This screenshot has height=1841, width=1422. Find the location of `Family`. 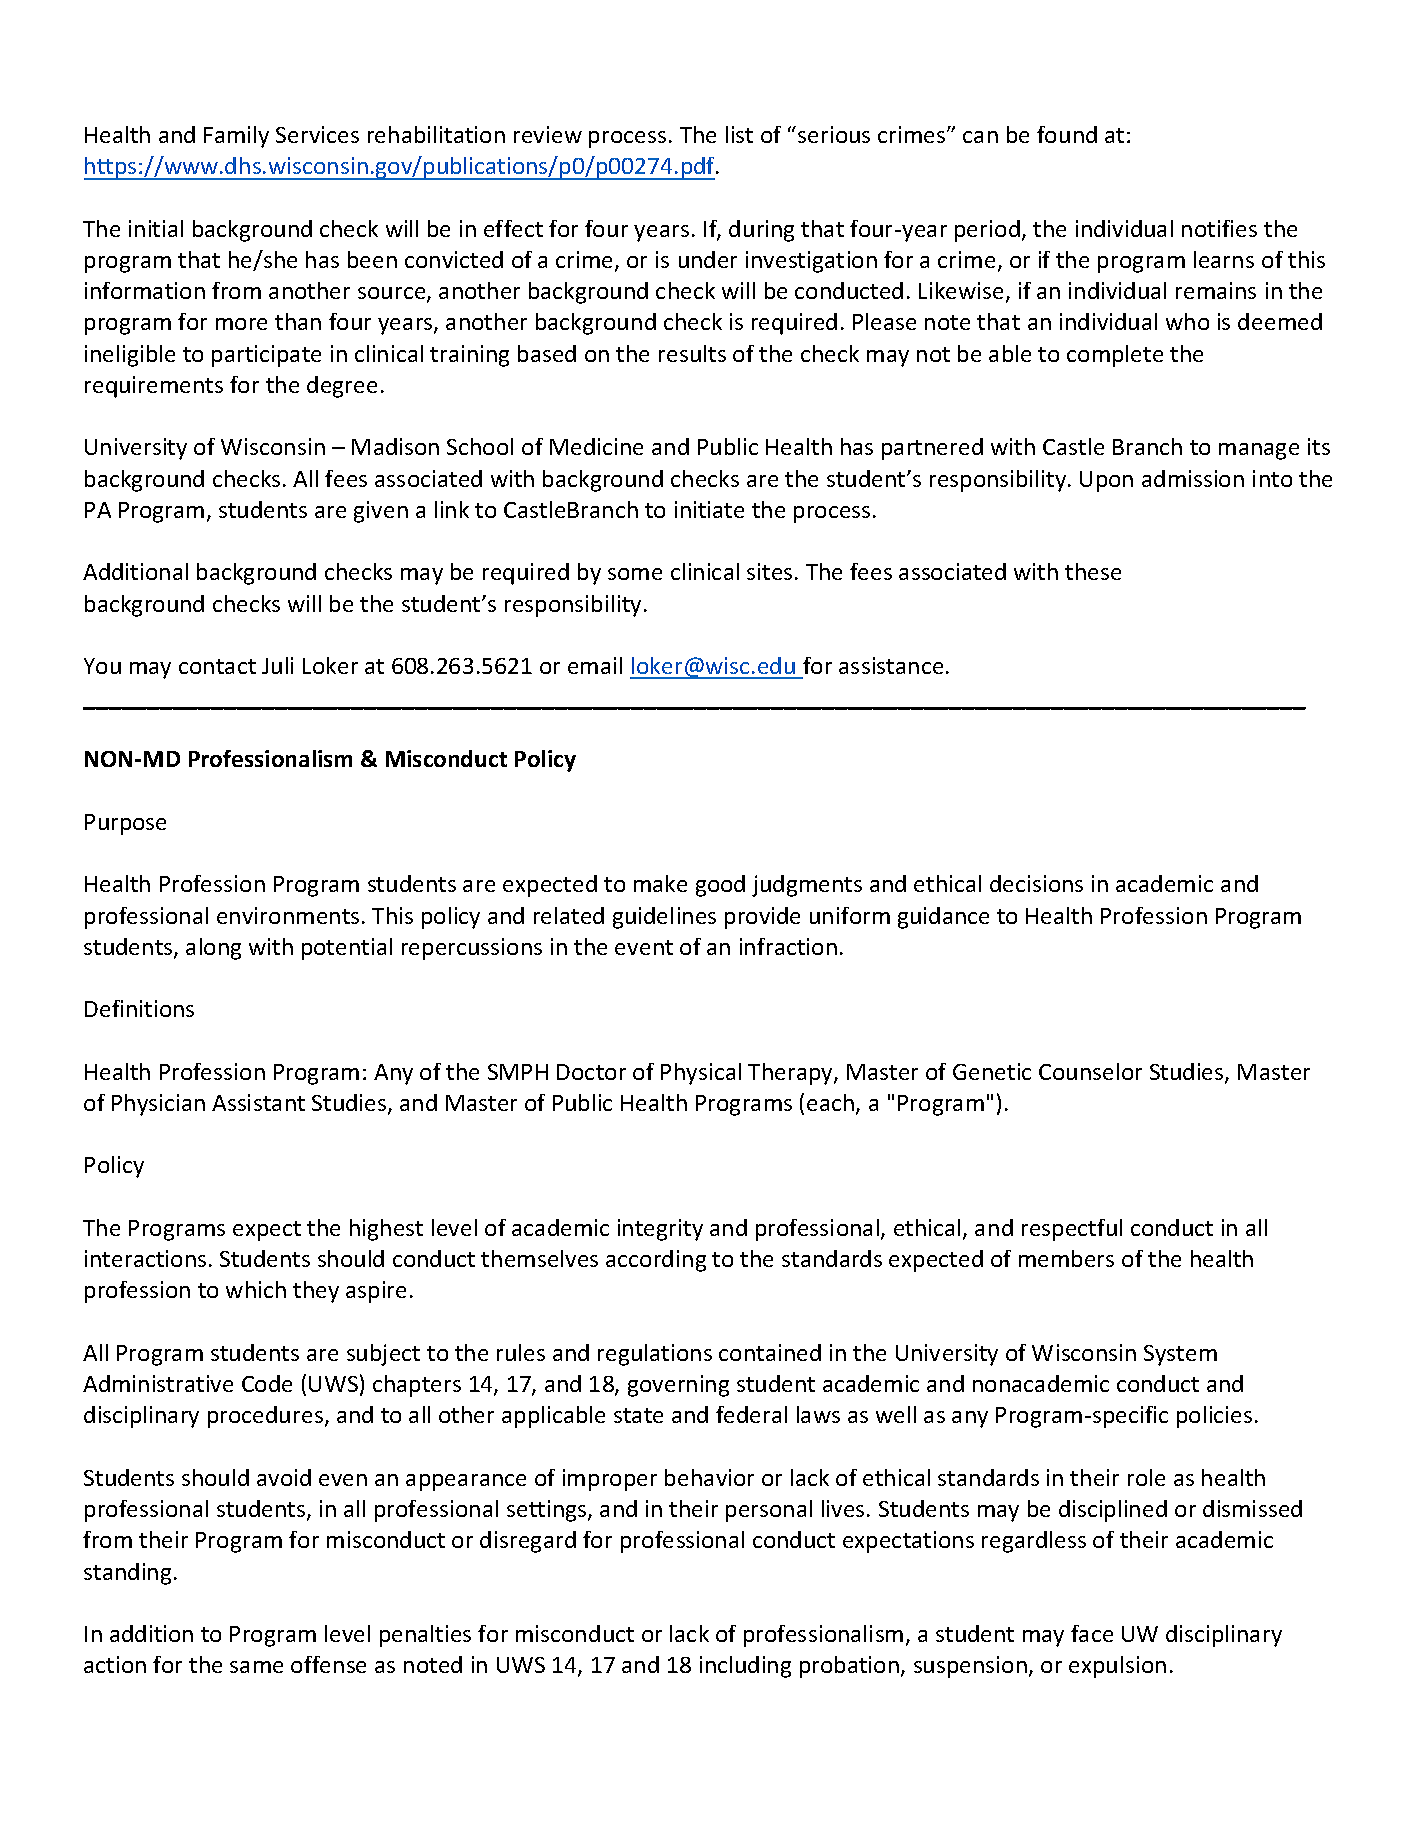

Family is located at coordinates (236, 137).
